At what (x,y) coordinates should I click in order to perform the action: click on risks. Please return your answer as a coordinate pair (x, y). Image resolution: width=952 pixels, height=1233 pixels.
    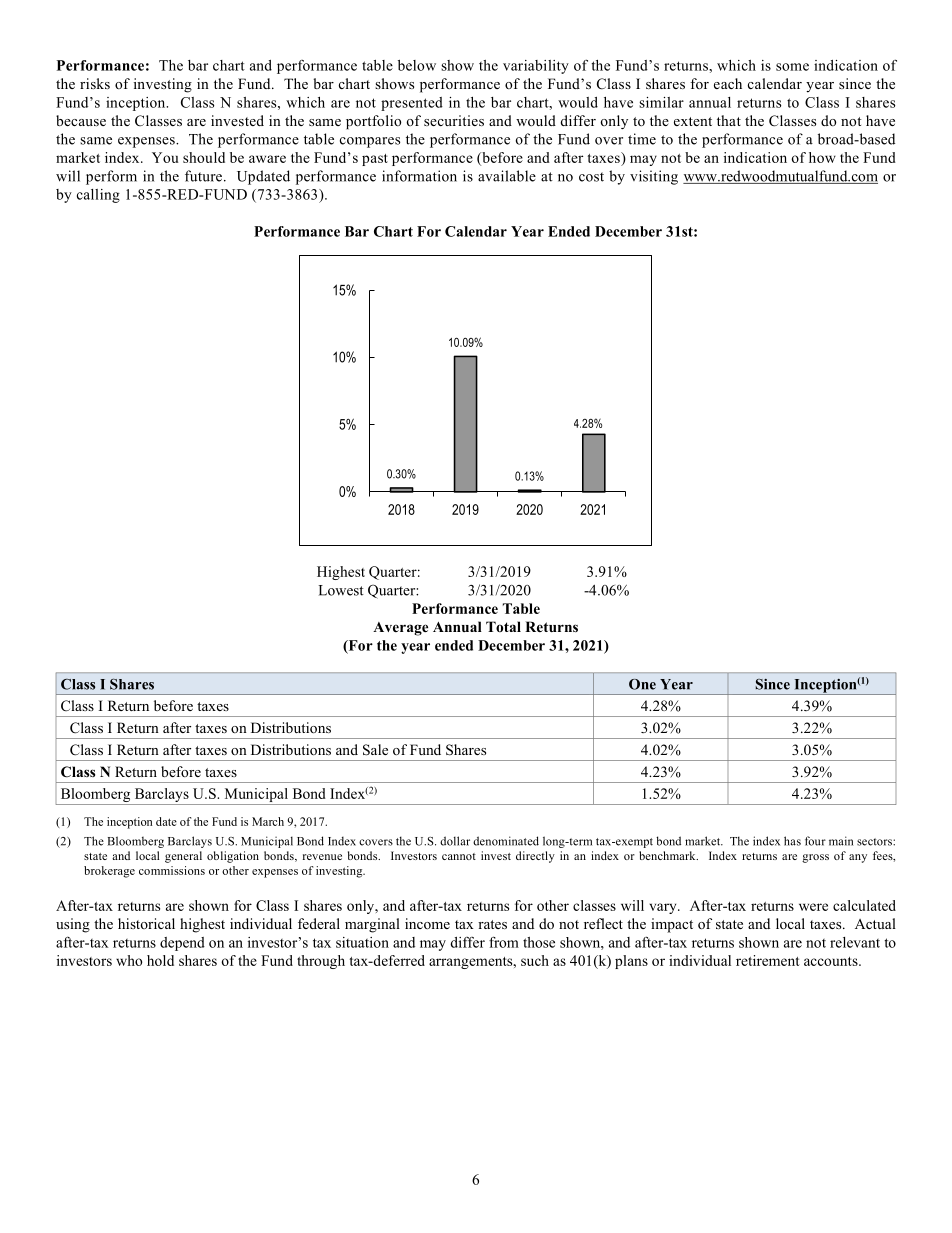
    Looking at the image, I should click on (95, 83).
